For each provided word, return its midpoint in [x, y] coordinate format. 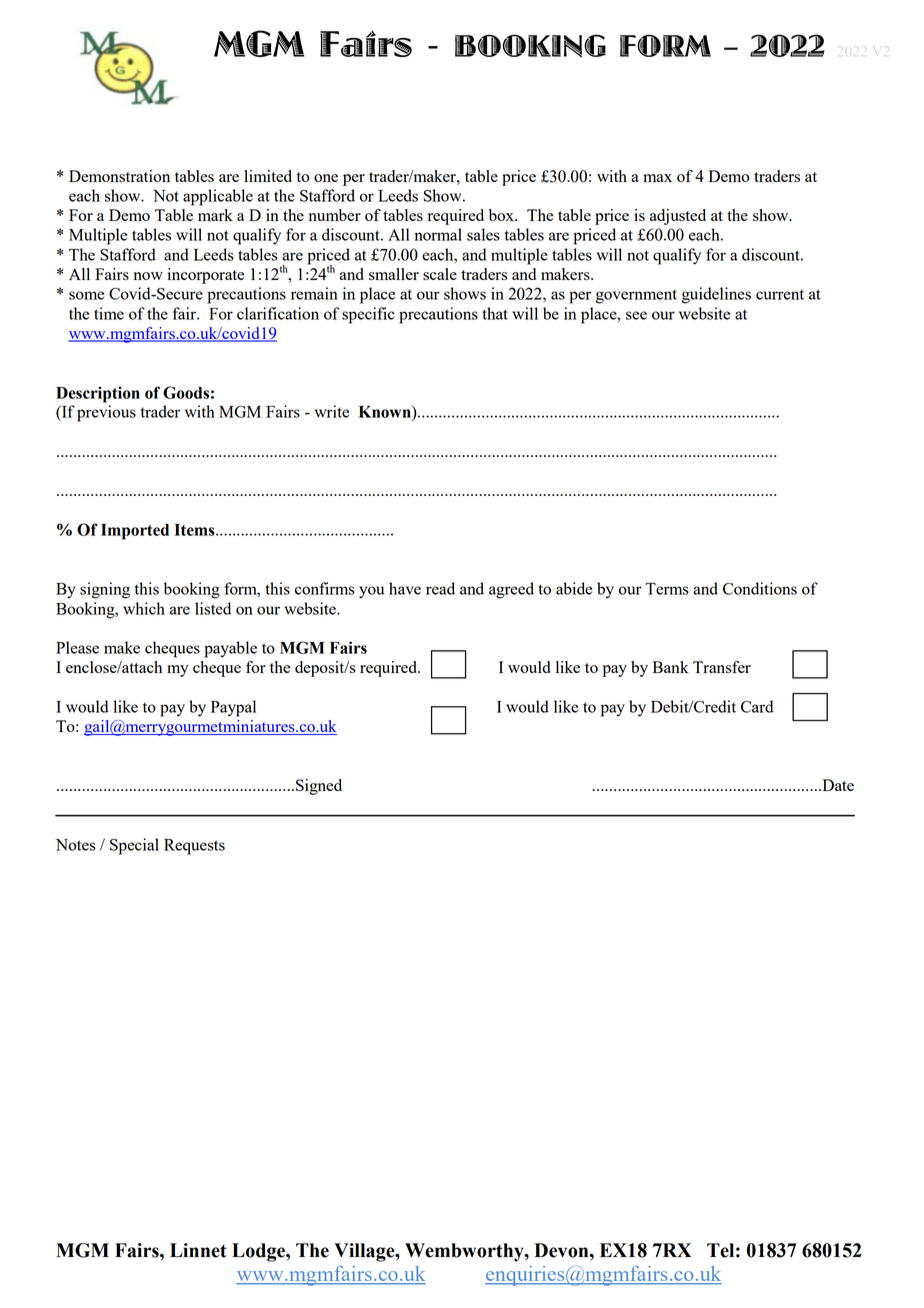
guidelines [716, 295]
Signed [319, 787]
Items [196, 530]
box [502, 215]
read [440, 588]
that [495, 313]
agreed [511, 590]
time [109, 313]
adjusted [678, 217]
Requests [194, 847]
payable [230, 649]
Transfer [722, 667]
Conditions [760, 588]
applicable [218, 197]
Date [837, 785]
